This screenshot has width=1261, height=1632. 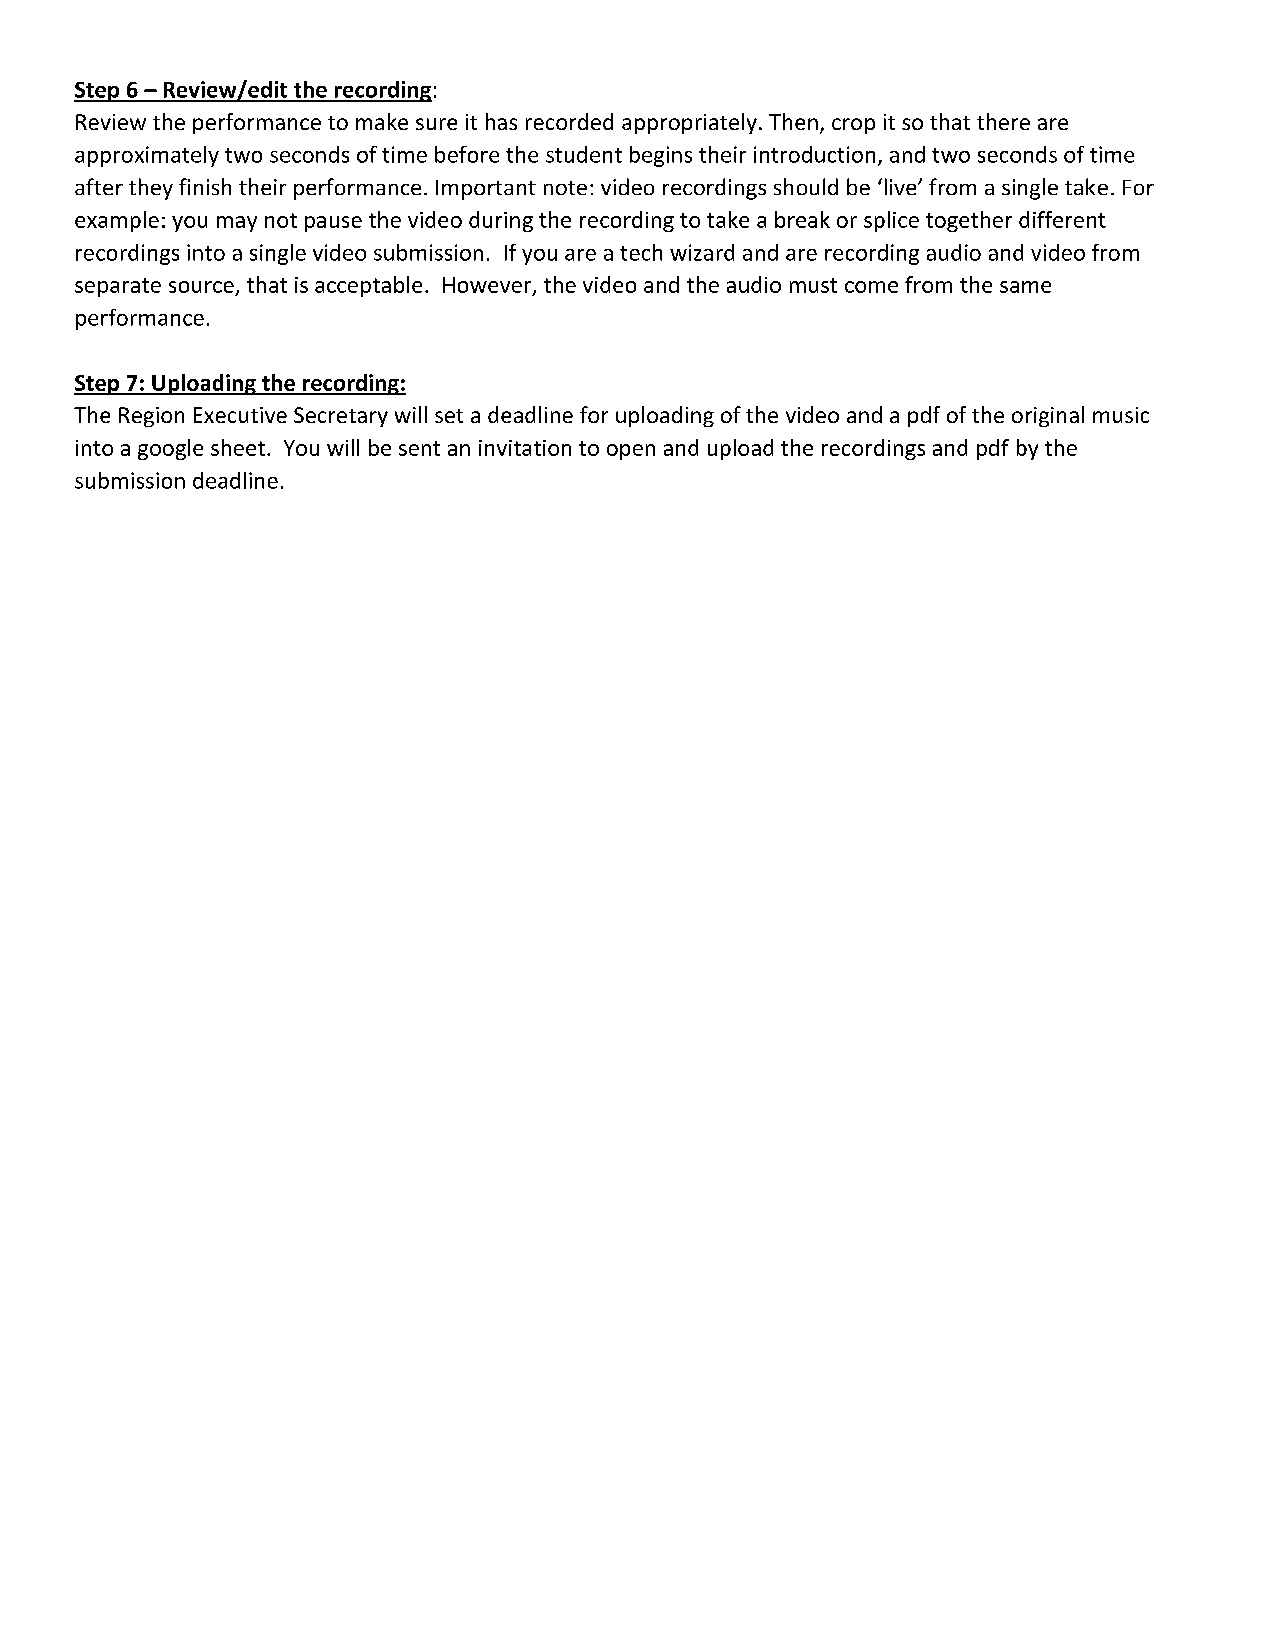 What do you see at coordinates (1048, 416) in the screenshot?
I see `original` at bounding box center [1048, 416].
